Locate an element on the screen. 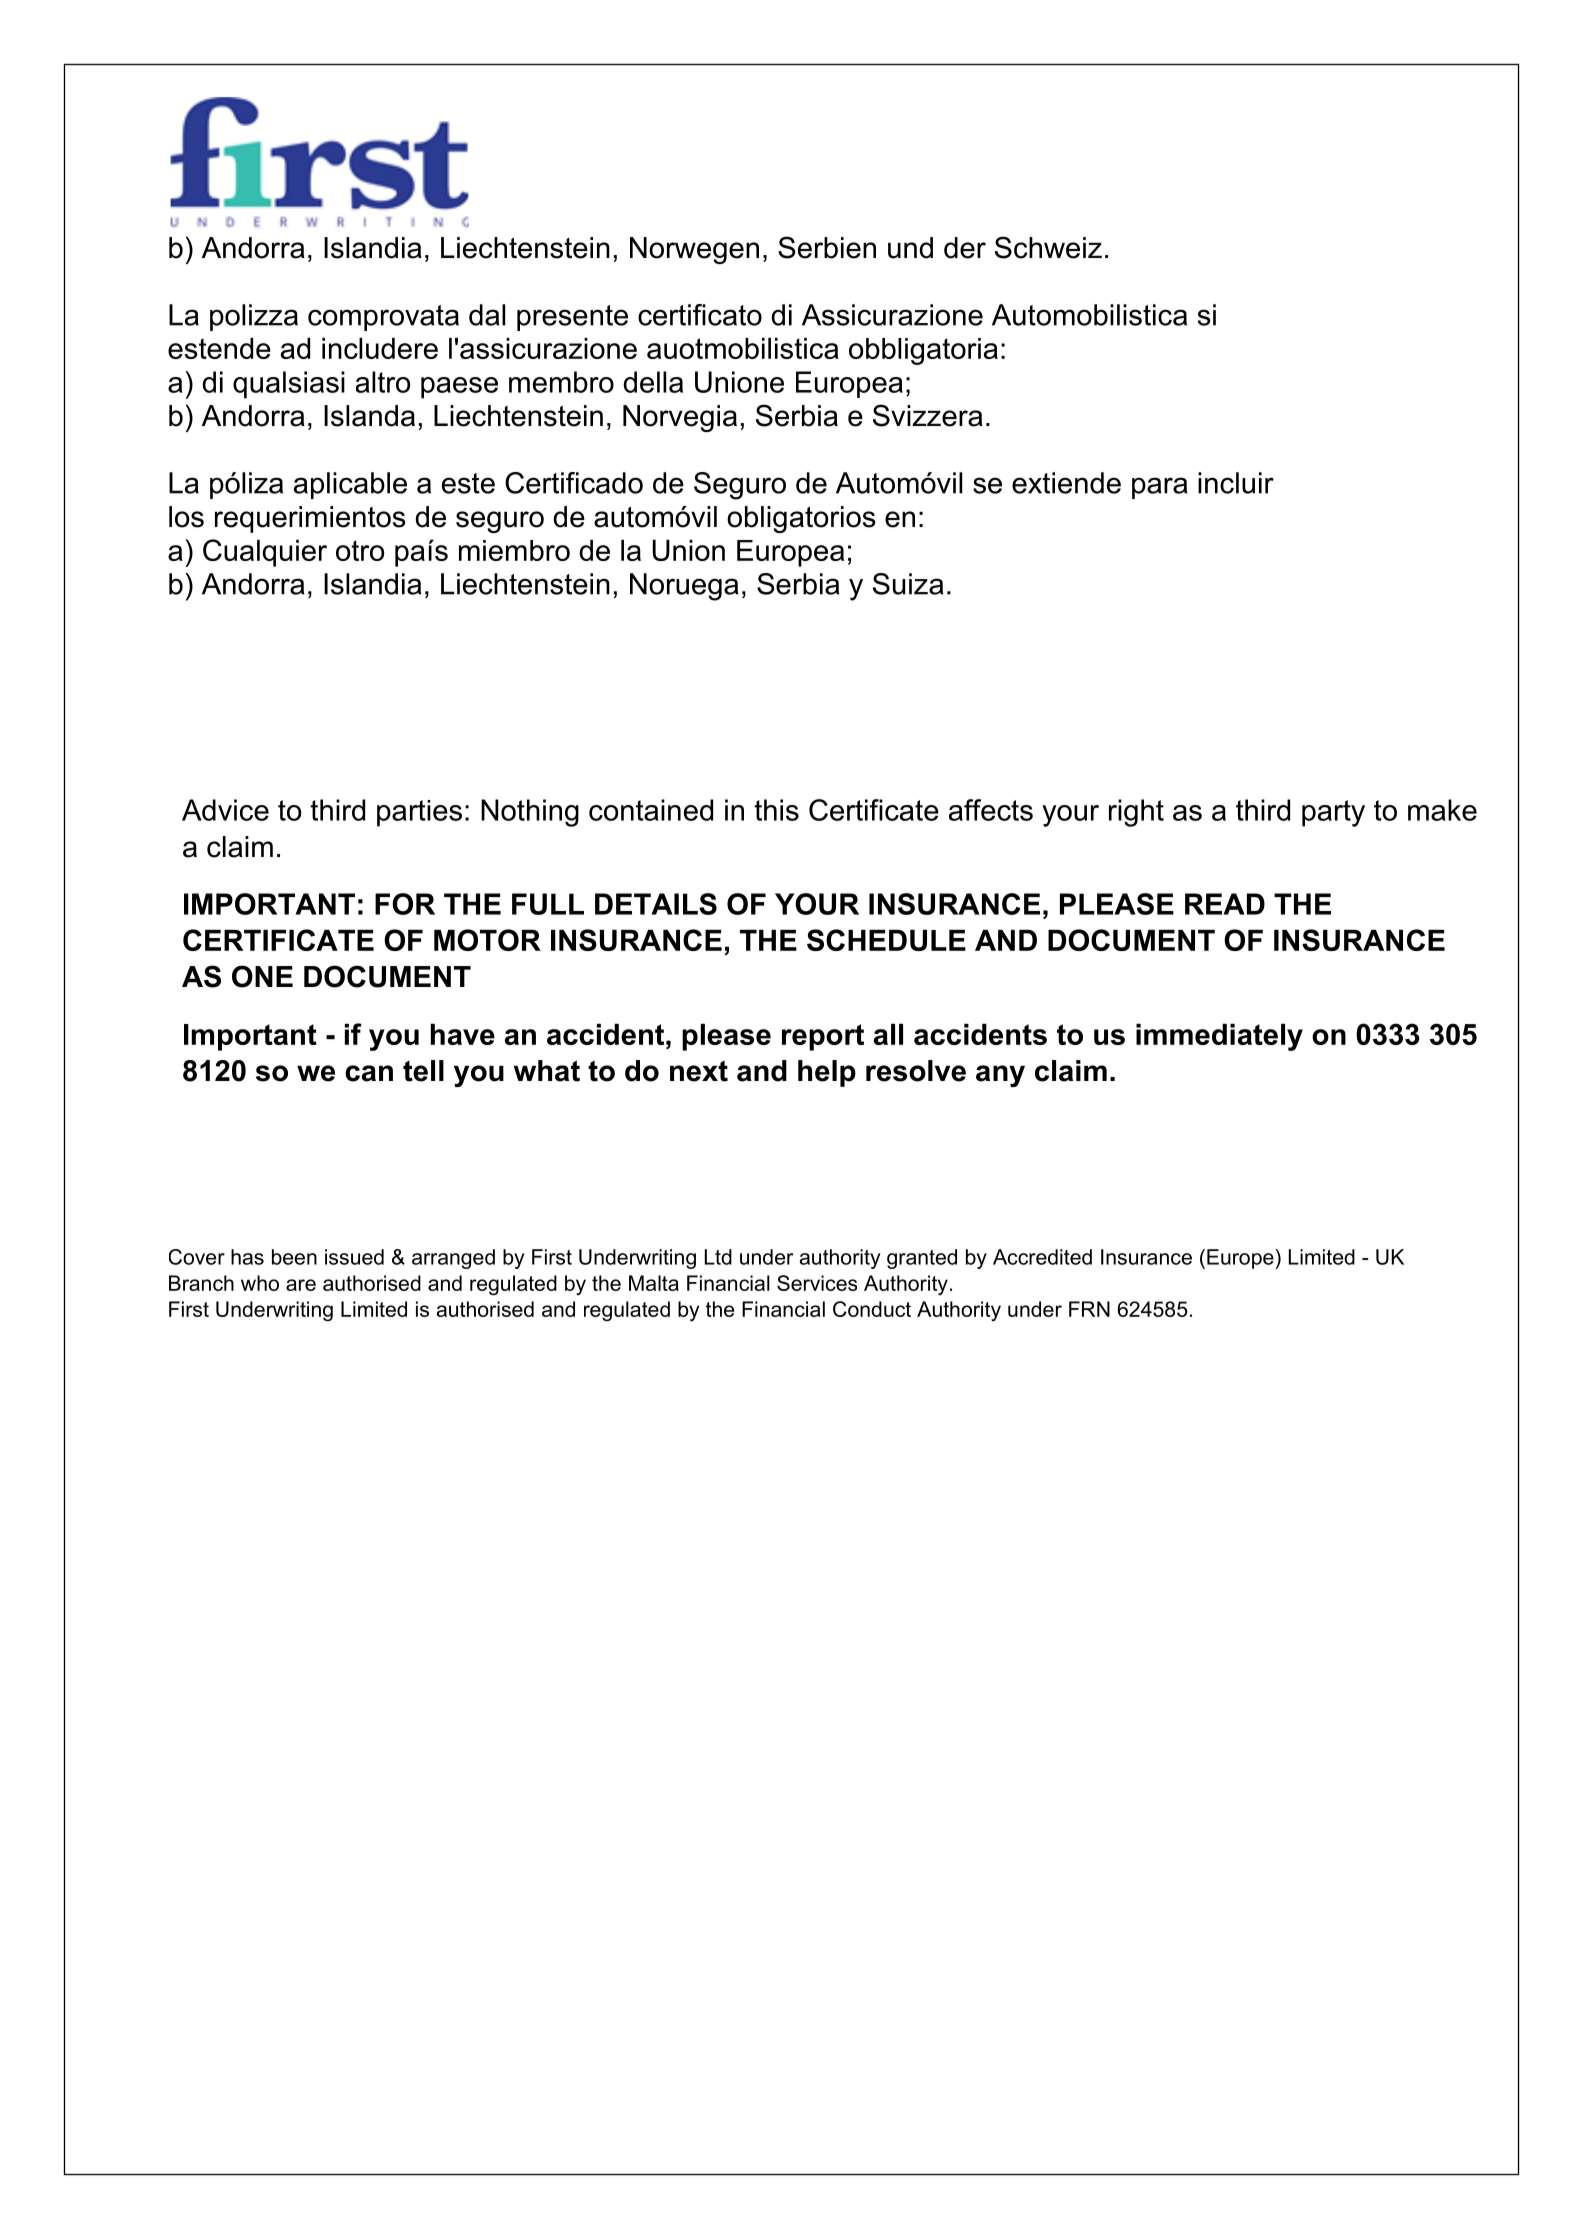 Image resolution: width=1583 pixels, height=2239 pixels. obligatorios is located at coordinates (801, 519).
